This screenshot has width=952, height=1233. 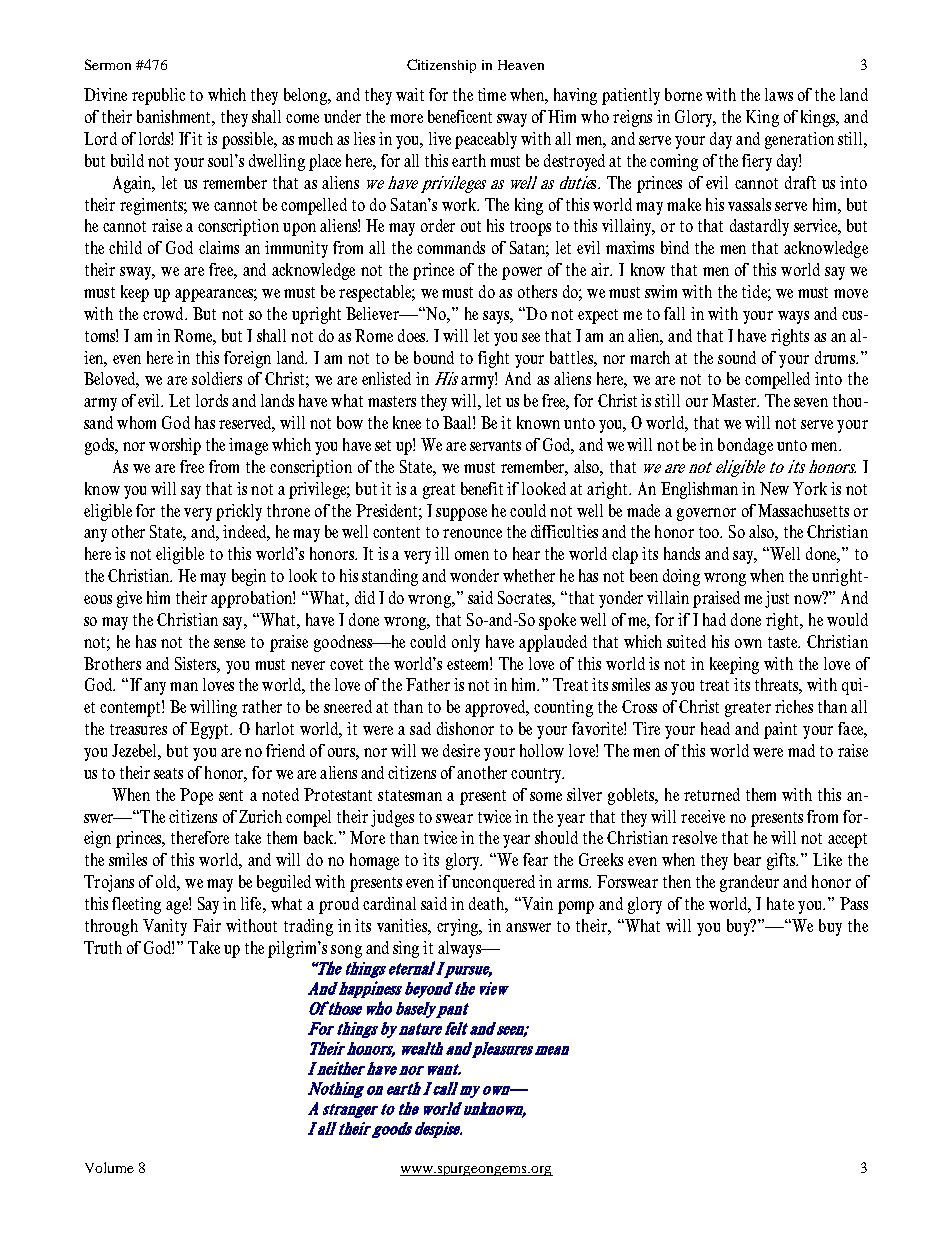 I want to click on just, so click(x=777, y=599).
